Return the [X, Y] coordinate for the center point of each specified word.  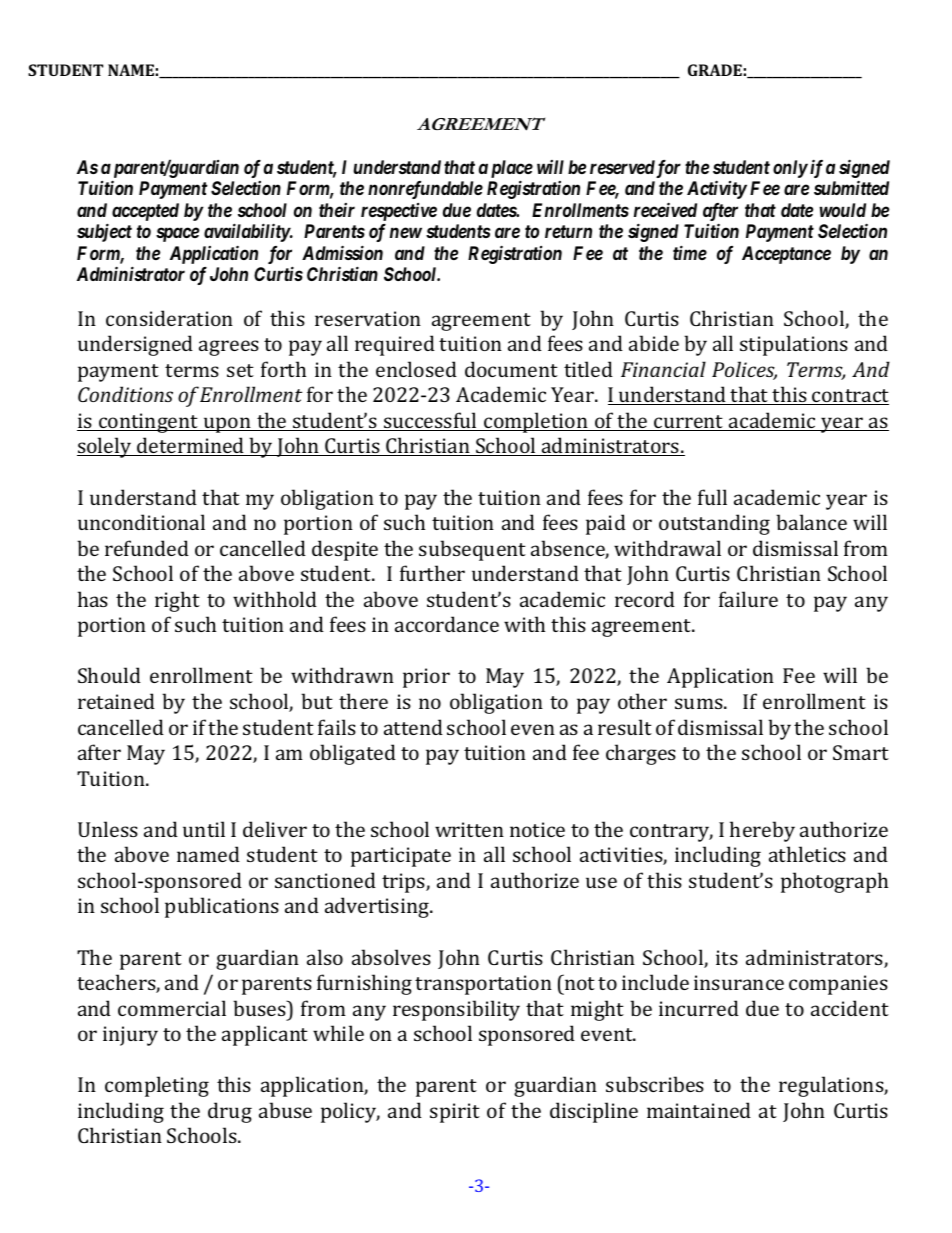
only [790, 169]
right [177, 601]
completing [157, 1086]
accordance [447, 624]
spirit [455, 1113]
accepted [145, 212]
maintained [699, 1110]
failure [748, 599]
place [512, 169]
